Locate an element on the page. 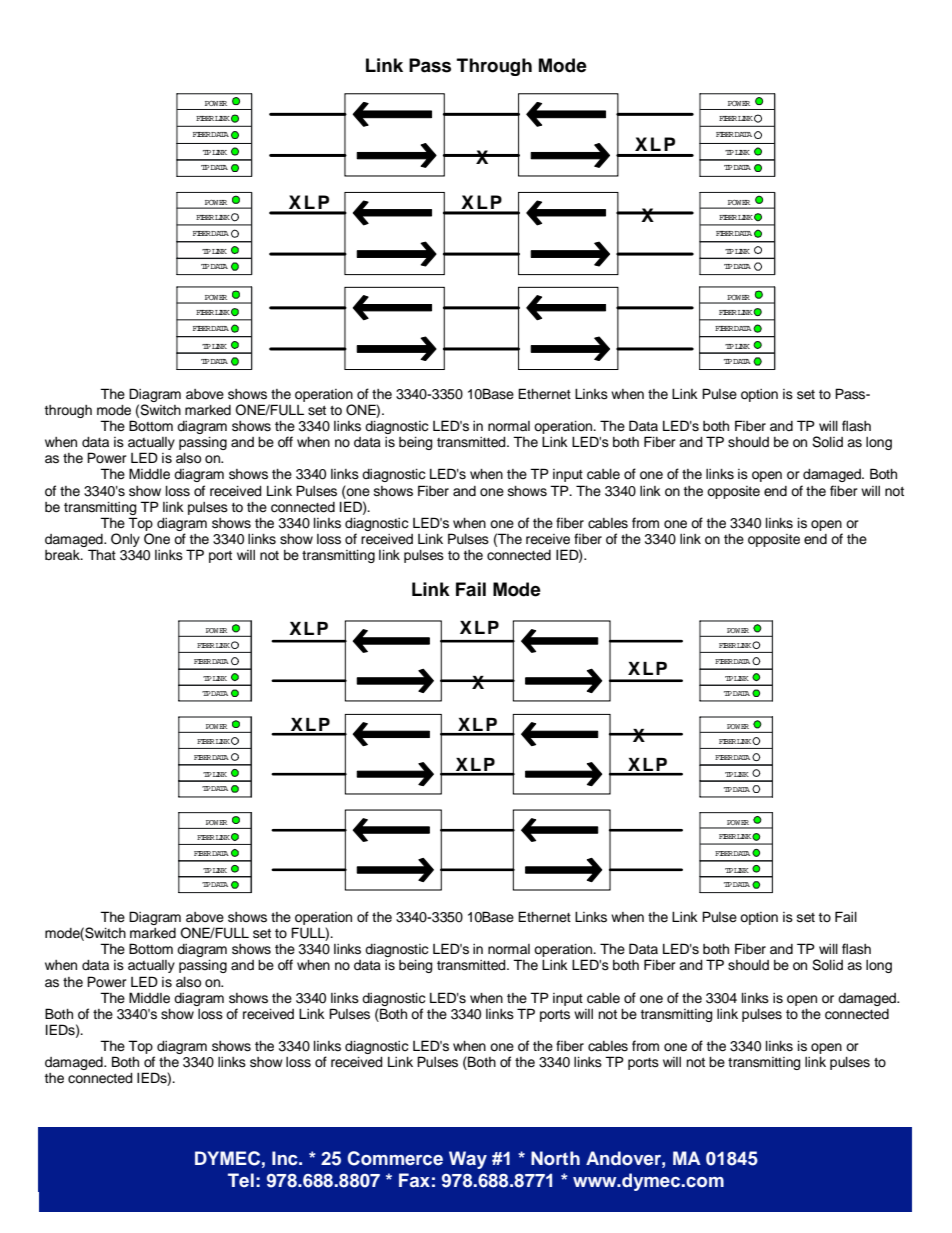 Image resolution: width=952 pixels, height=1233 pixels. That is located at coordinates (102, 554).
